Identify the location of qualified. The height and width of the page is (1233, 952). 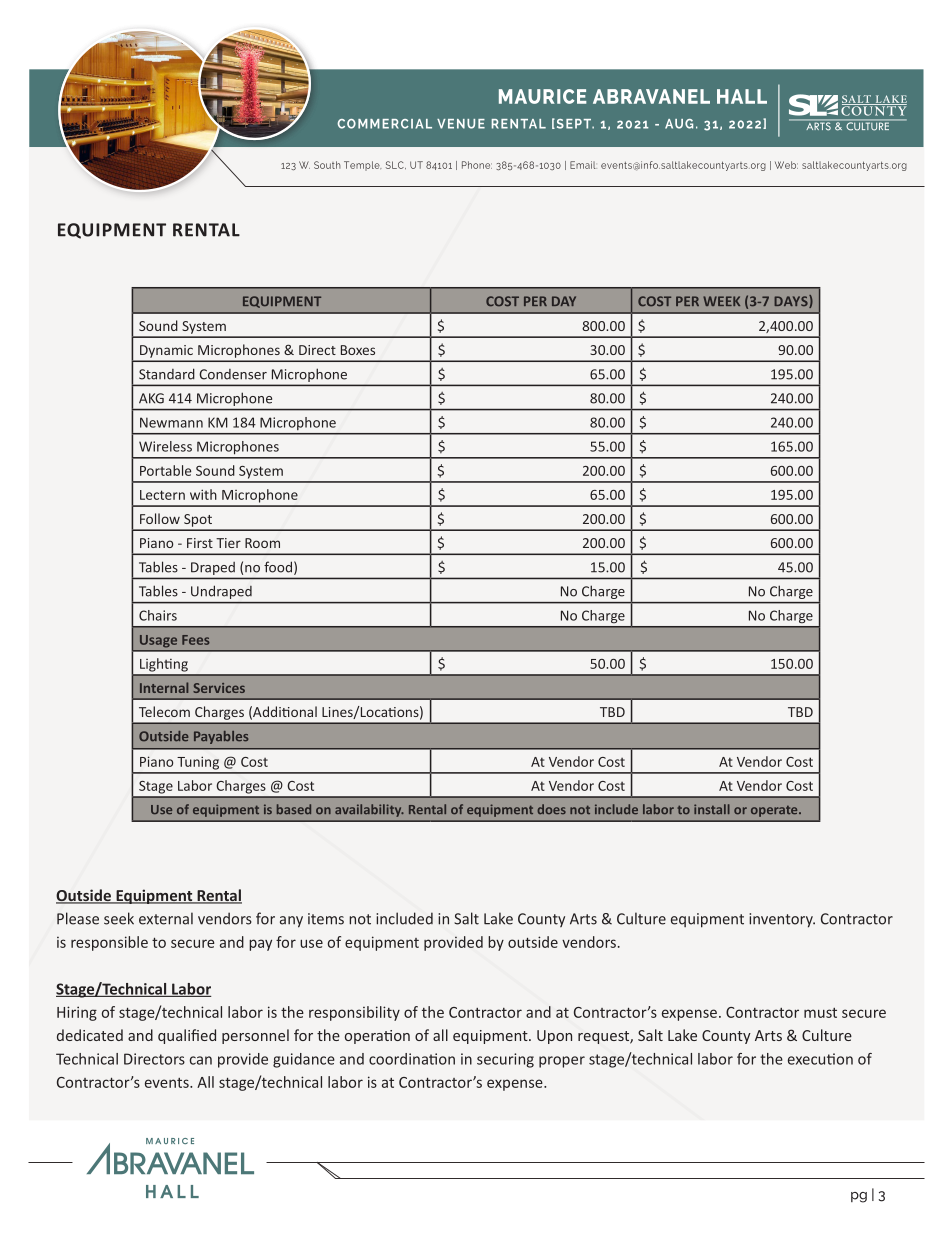
(187, 1036).
